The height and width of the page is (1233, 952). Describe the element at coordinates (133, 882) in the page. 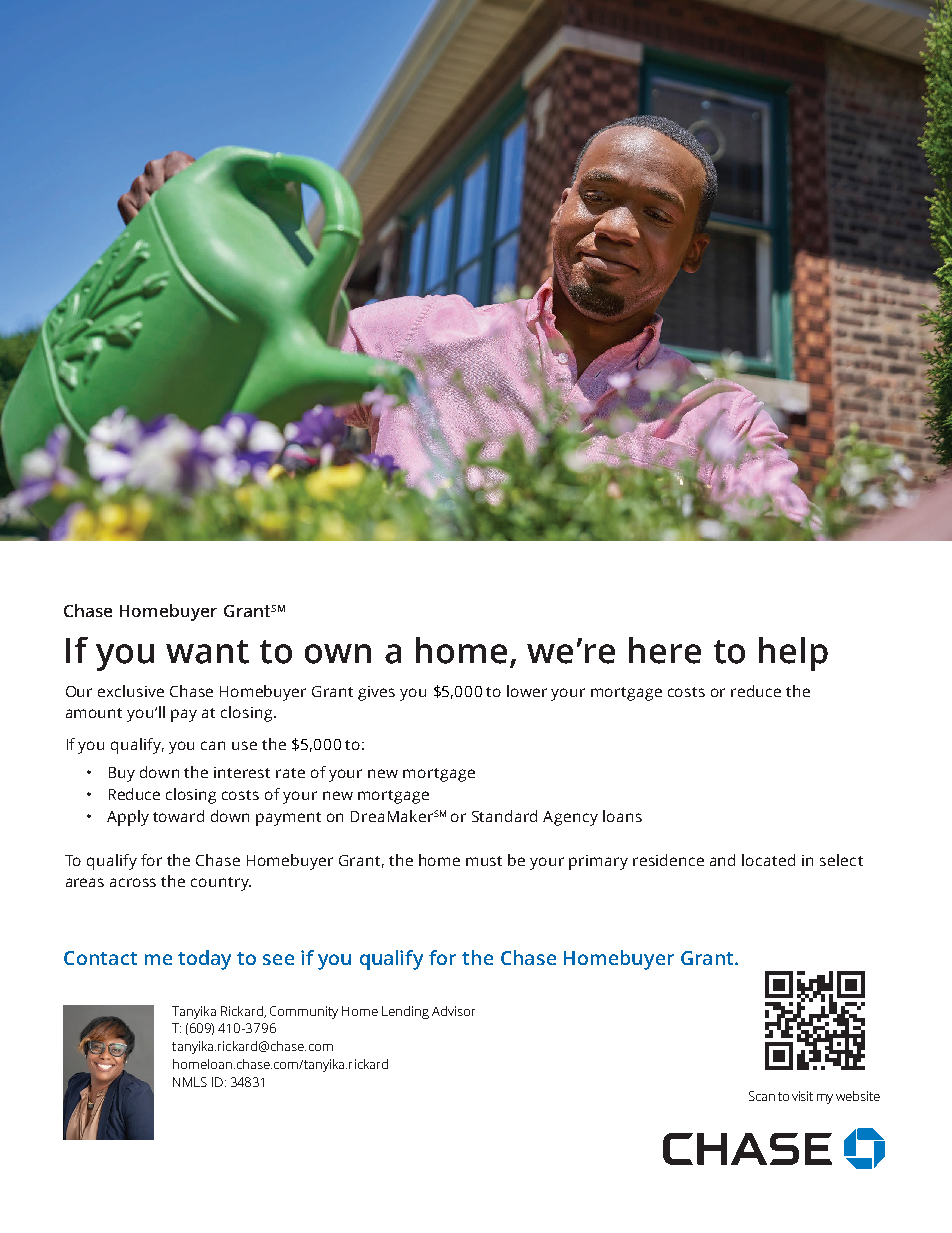

I see `across` at that location.
